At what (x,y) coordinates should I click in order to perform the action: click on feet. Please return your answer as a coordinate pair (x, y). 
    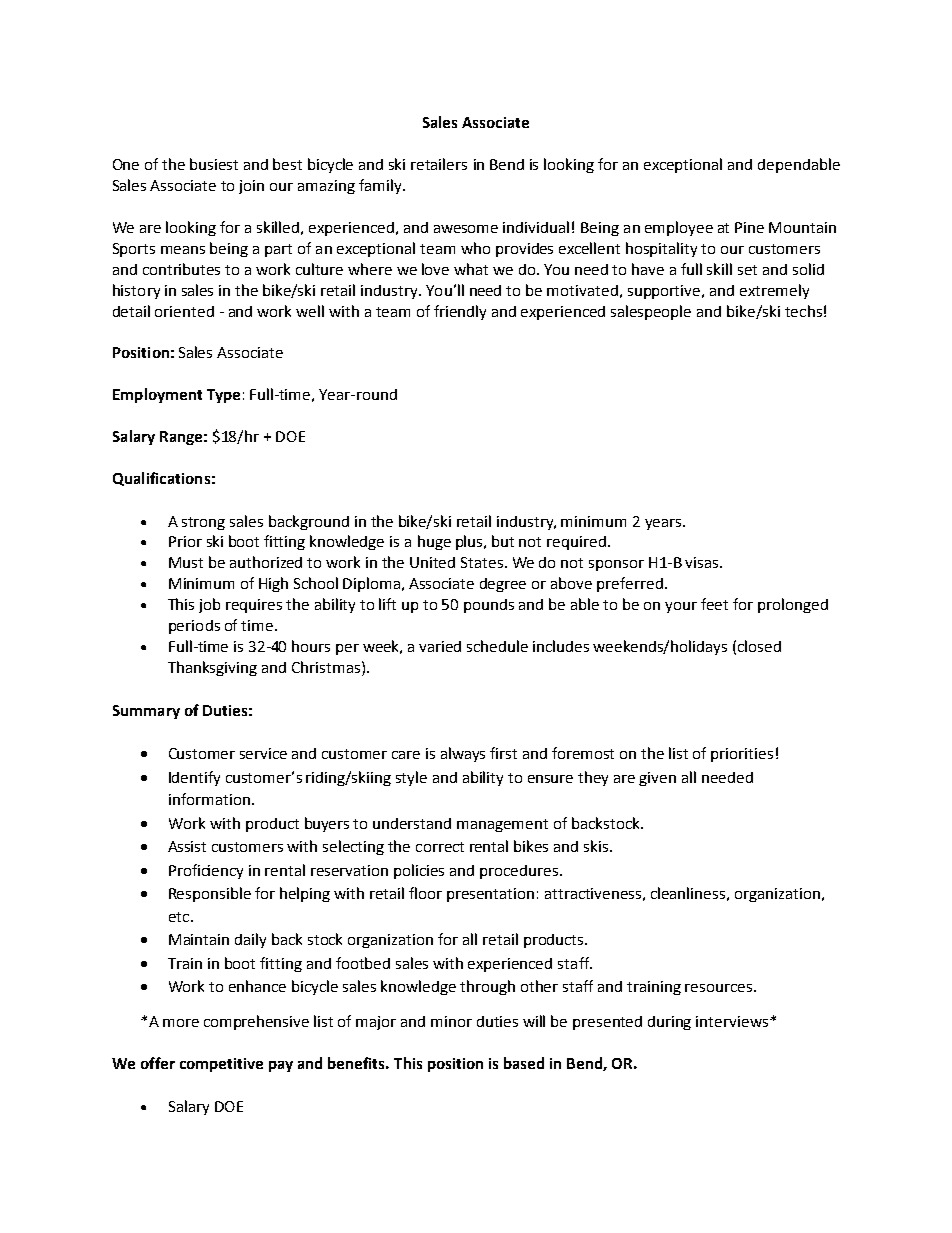
    Looking at the image, I should click on (714, 604).
